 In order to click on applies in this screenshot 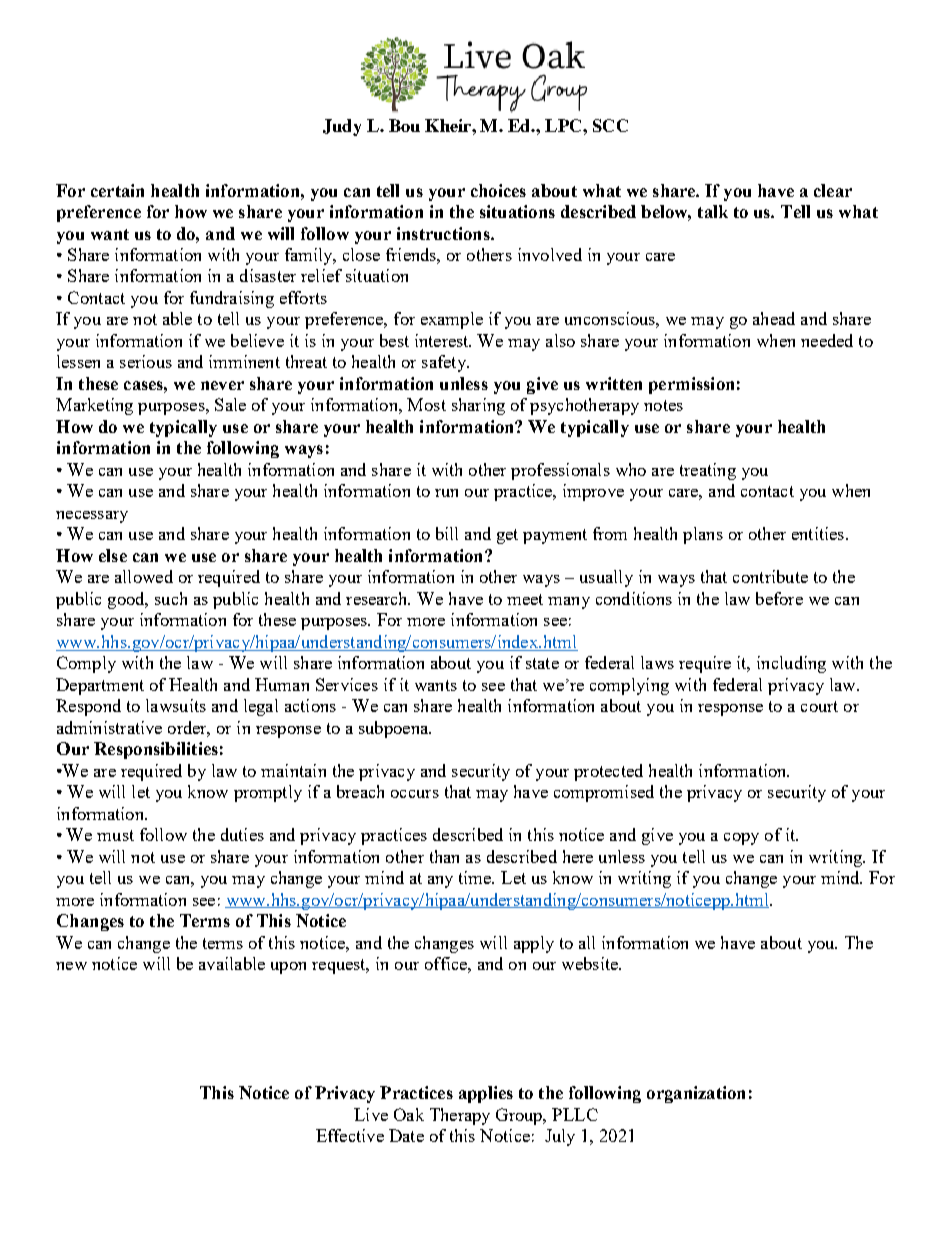, I will do `click(486, 1094)`.
